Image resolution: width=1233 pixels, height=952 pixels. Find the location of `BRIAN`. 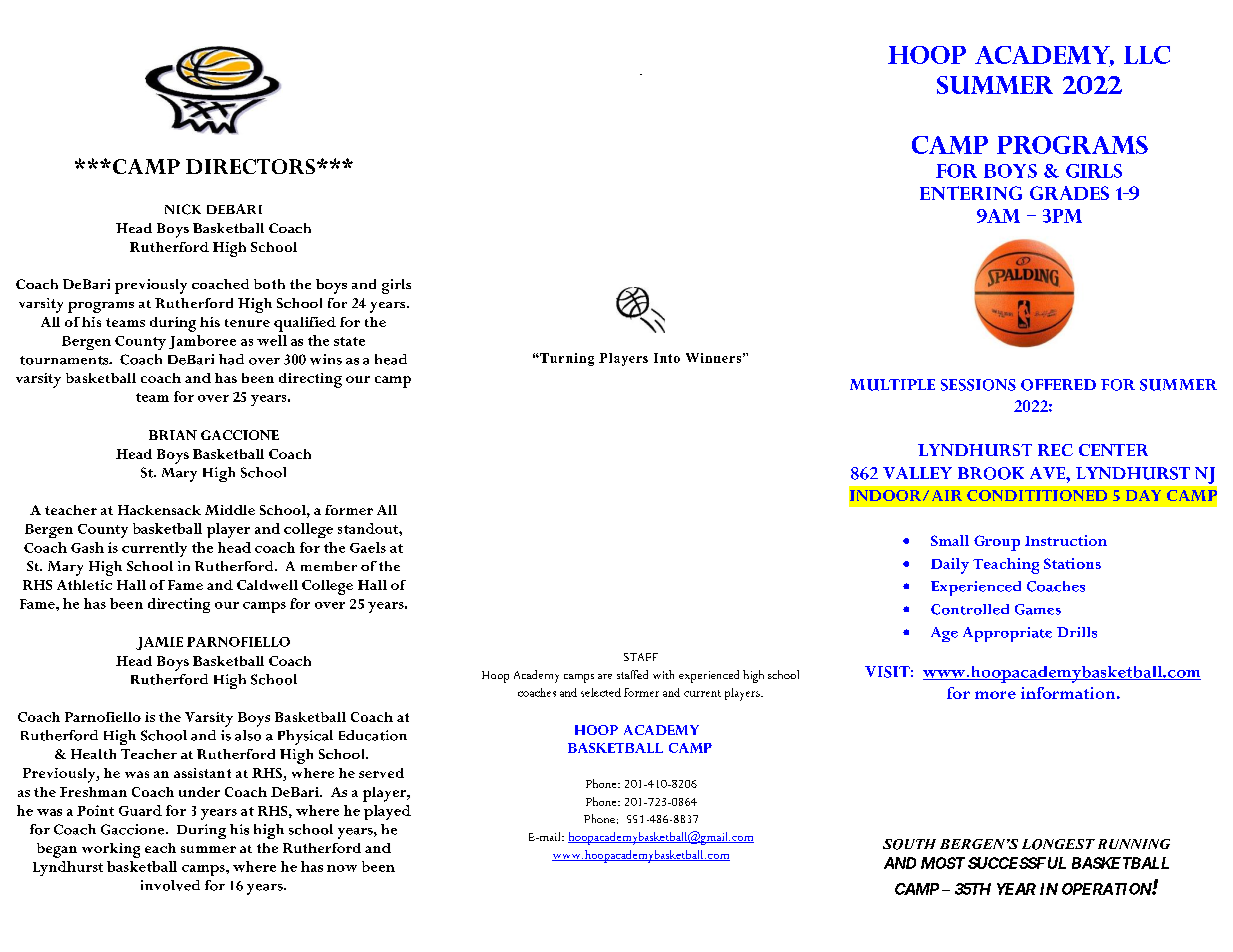

BRIAN is located at coordinates (173, 435).
